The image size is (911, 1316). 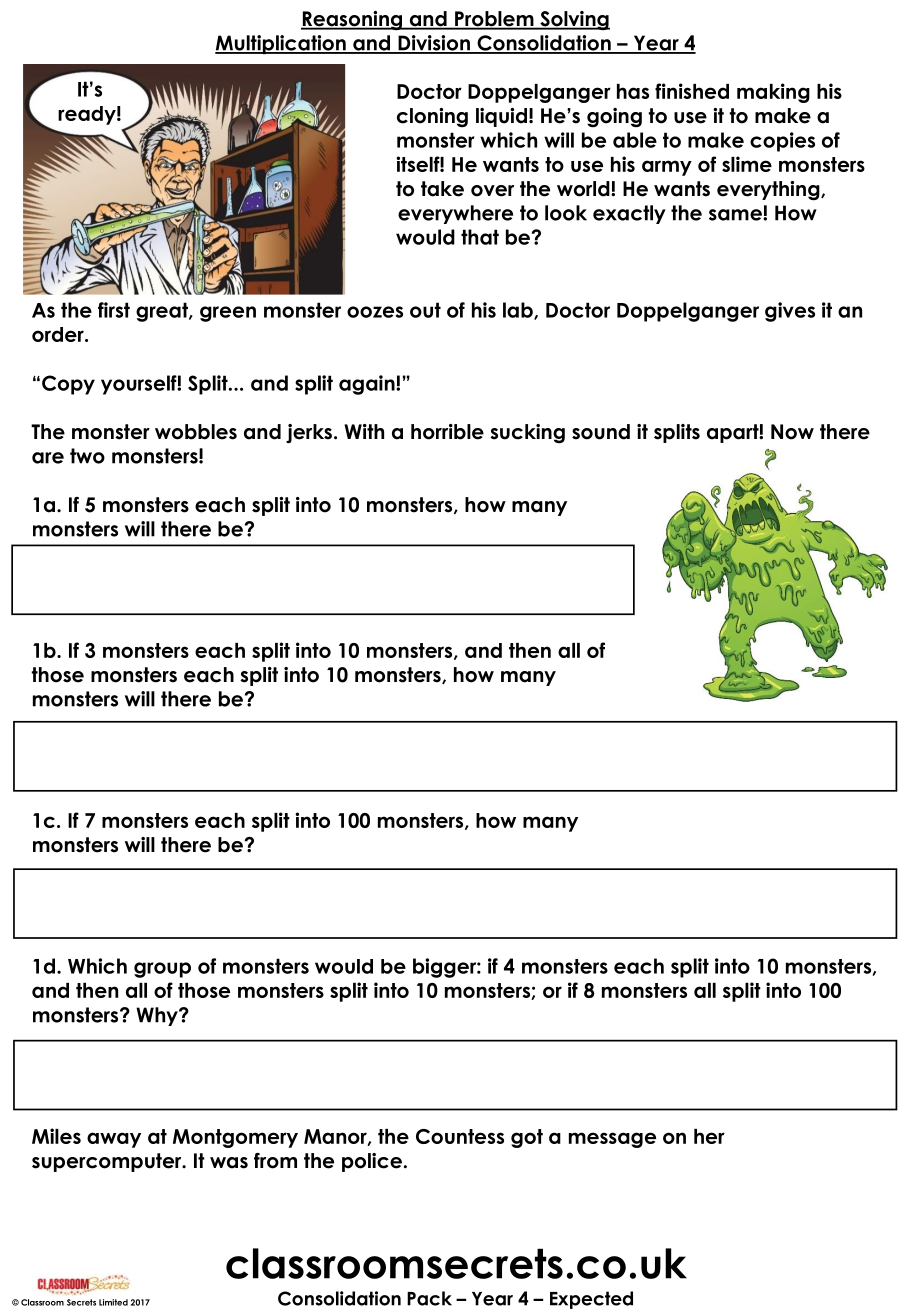 What do you see at coordinates (792, 432) in the screenshot?
I see `Now` at bounding box center [792, 432].
